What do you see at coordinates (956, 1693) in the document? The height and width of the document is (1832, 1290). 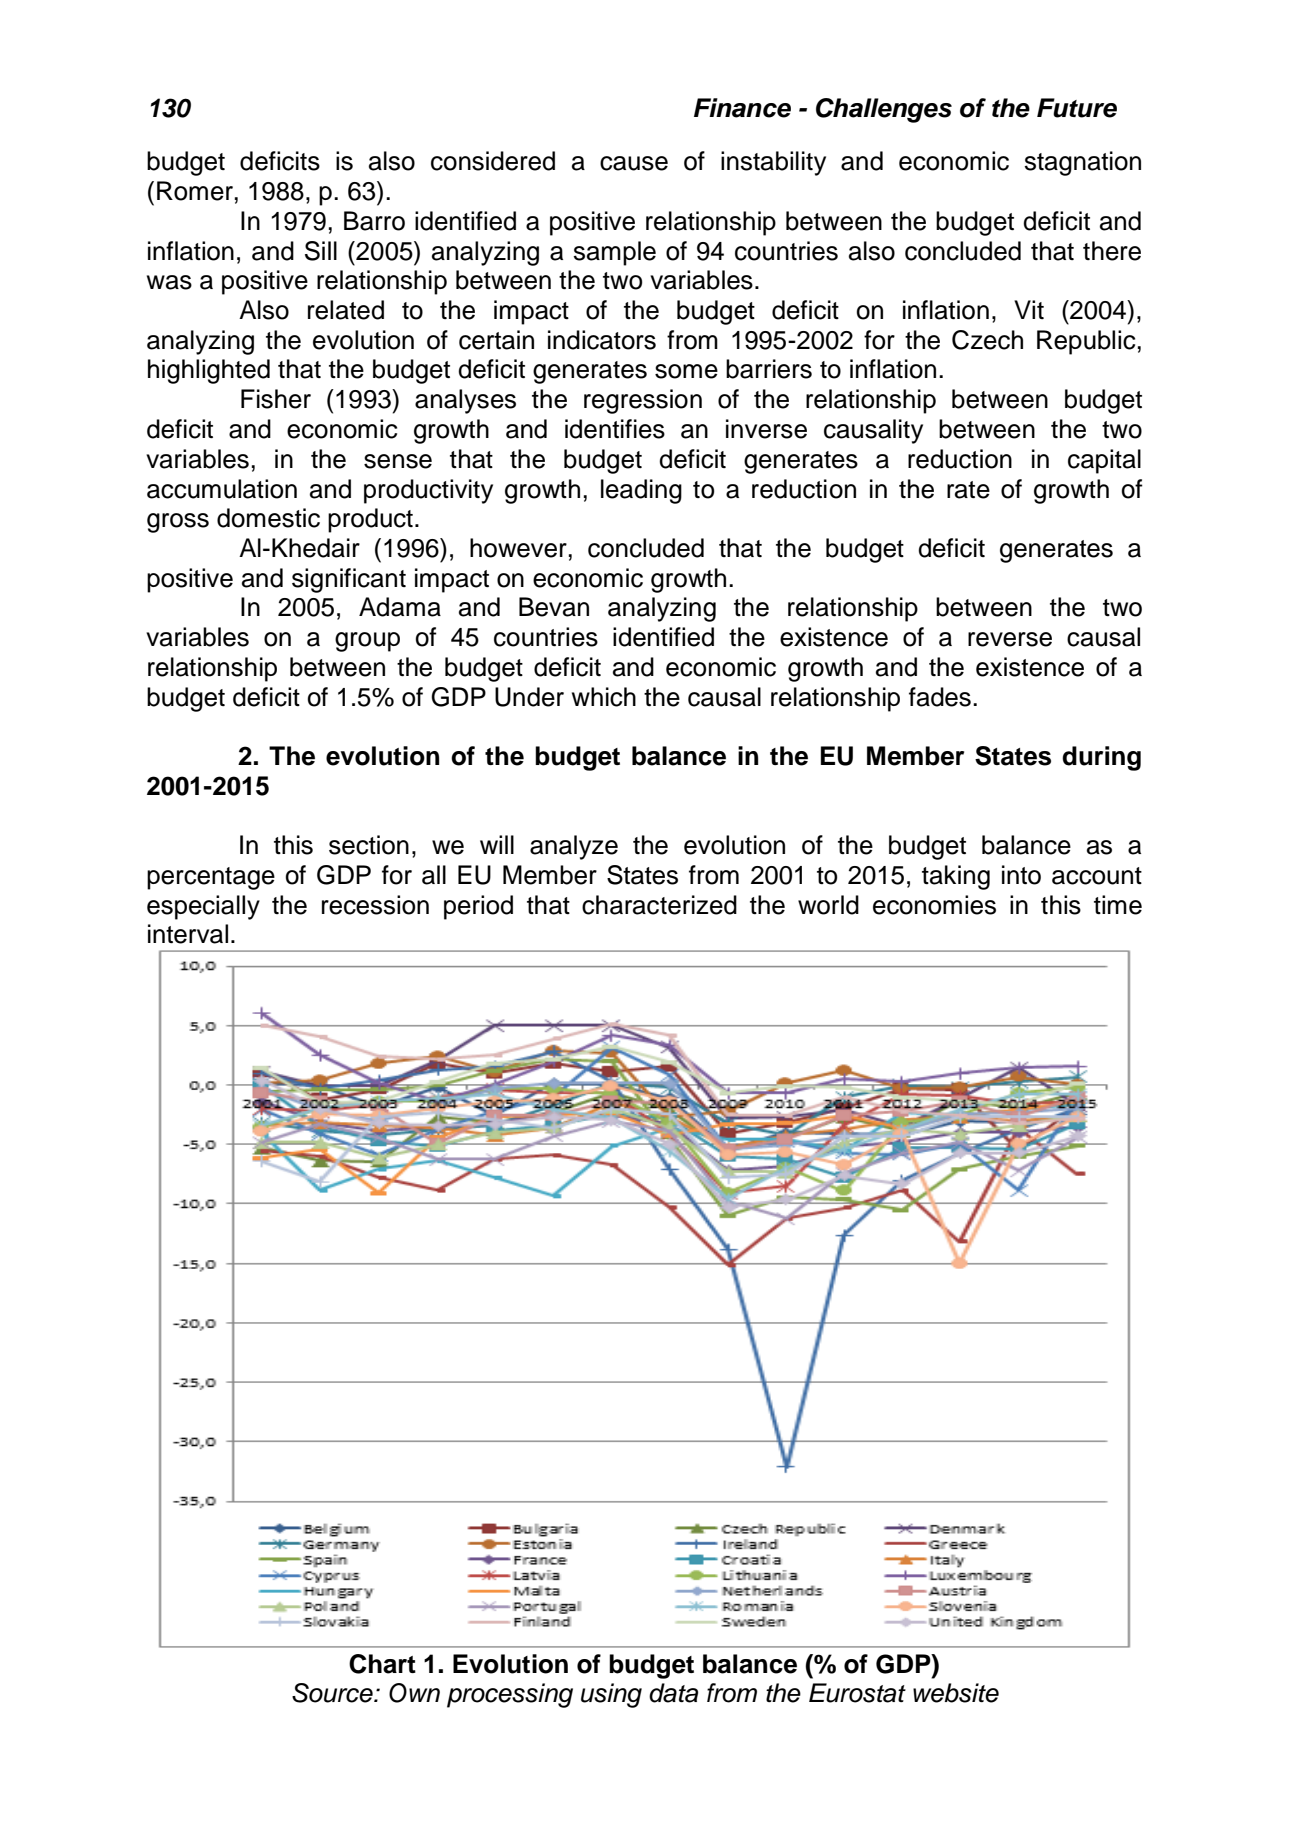 I see `website` at bounding box center [956, 1693].
